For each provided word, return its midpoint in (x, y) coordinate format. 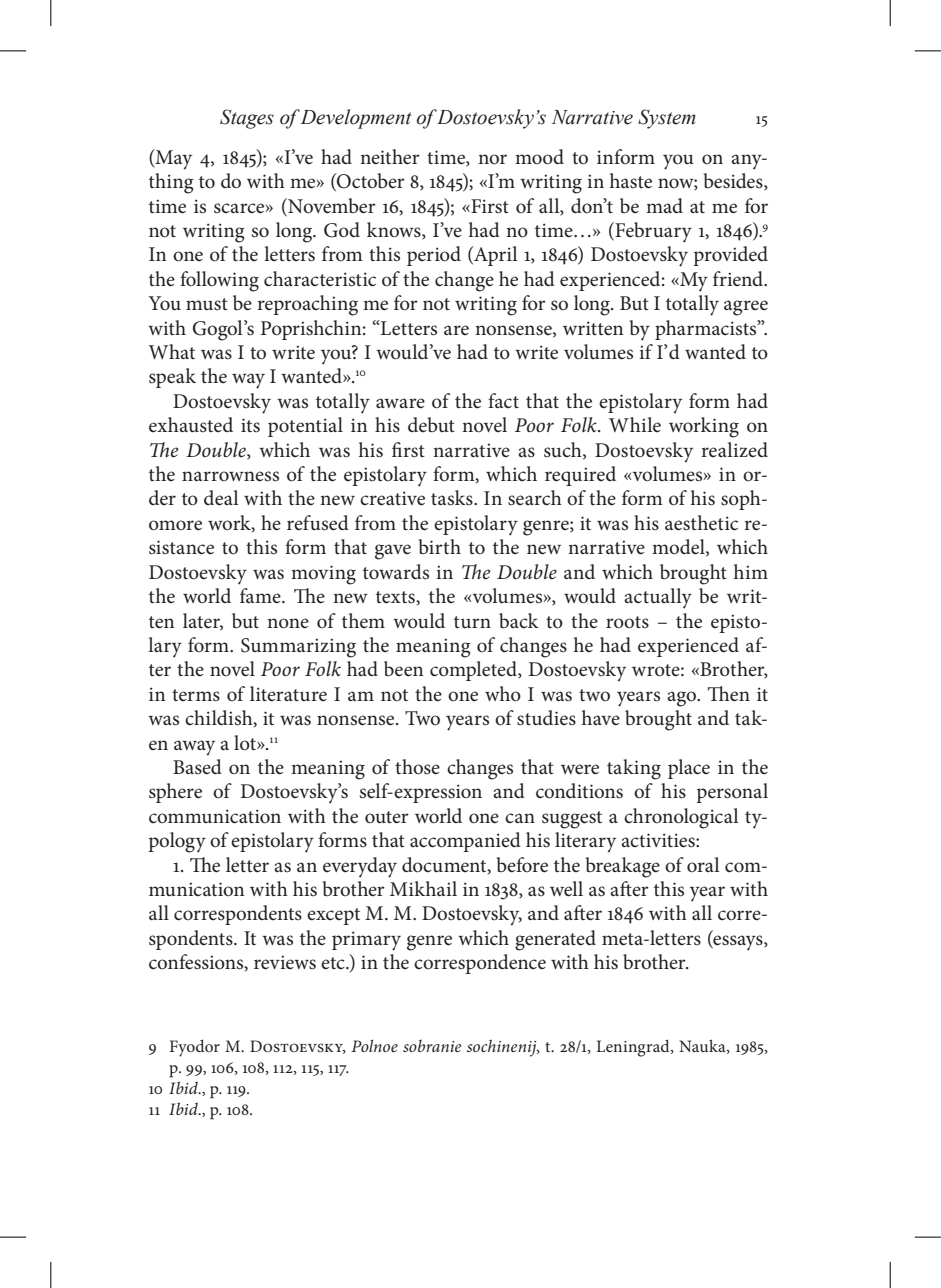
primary (366, 941)
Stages (247, 119)
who (503, 694)
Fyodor (195, 1048)
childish (220, 718)
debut (431, 425)
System (667, 119)
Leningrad (634, 1048)
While (635, 424)
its (250, 425)
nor (492, 159)
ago (682, 699)
